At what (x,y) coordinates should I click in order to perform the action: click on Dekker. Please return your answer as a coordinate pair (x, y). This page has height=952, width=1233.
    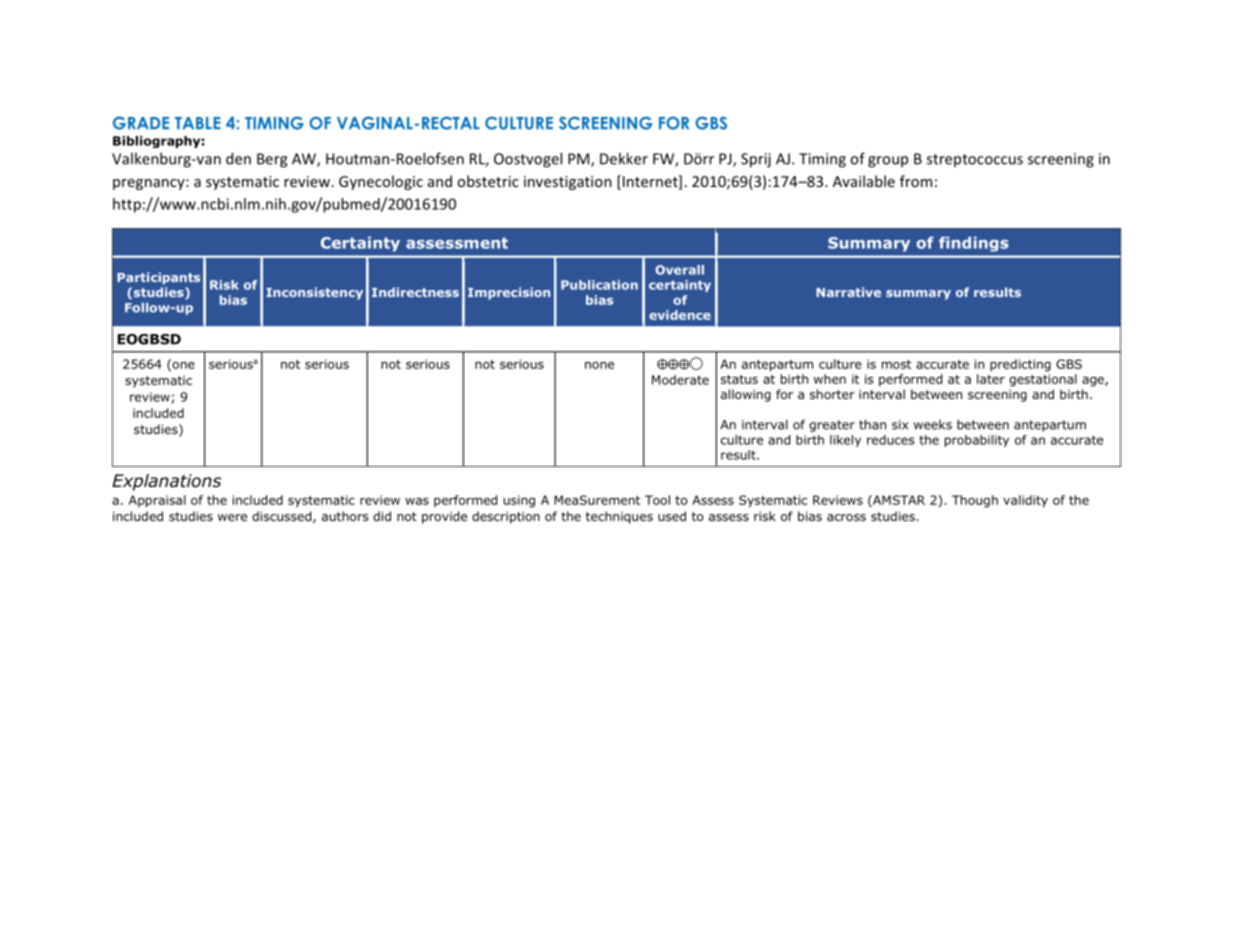
    Looking at the image, I should click on (624, 158).
